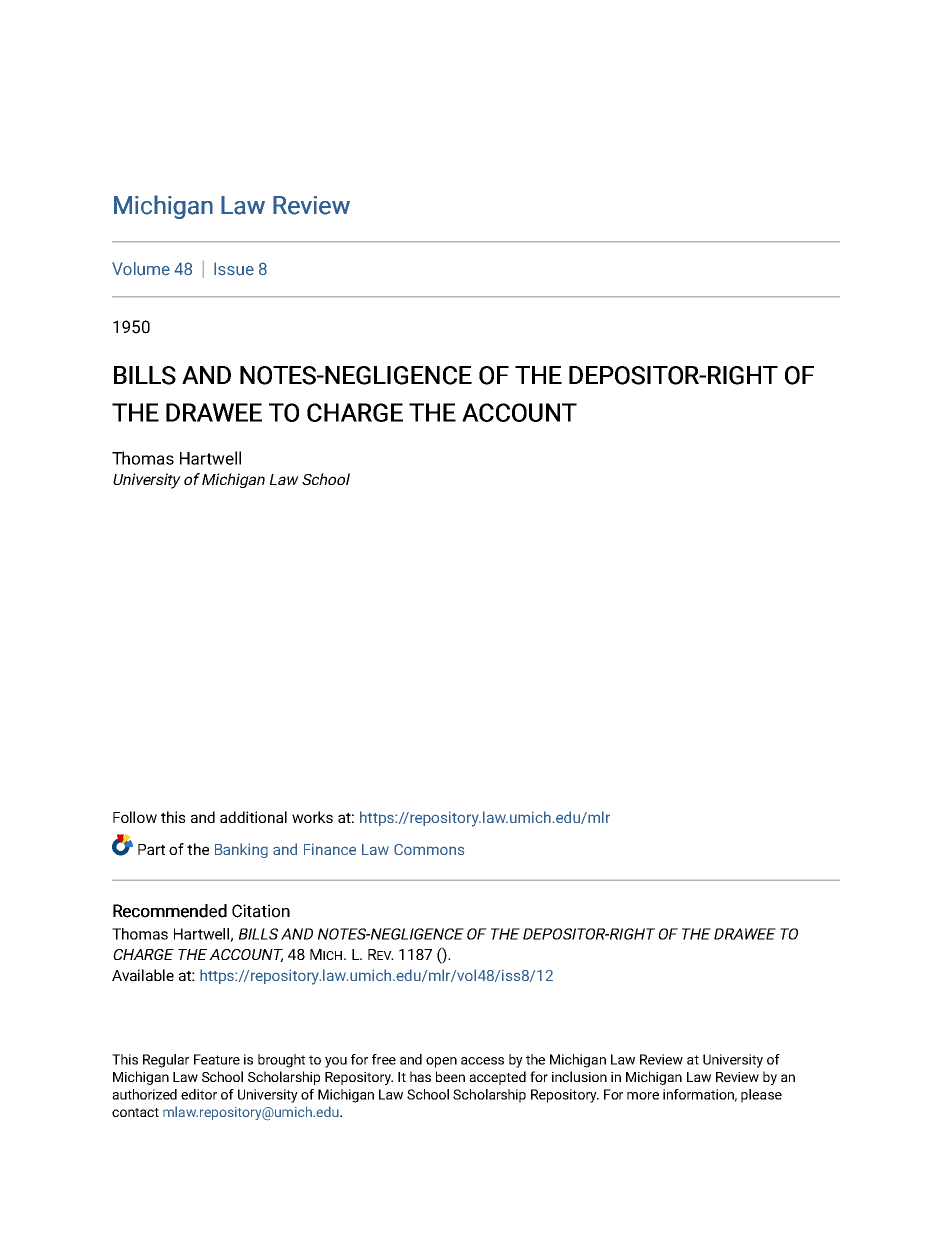 This page has width=952, height=1233. What do you see at coordinates (241, 850) in the page?
I see `Banking` at bounding box center [241, 850].
